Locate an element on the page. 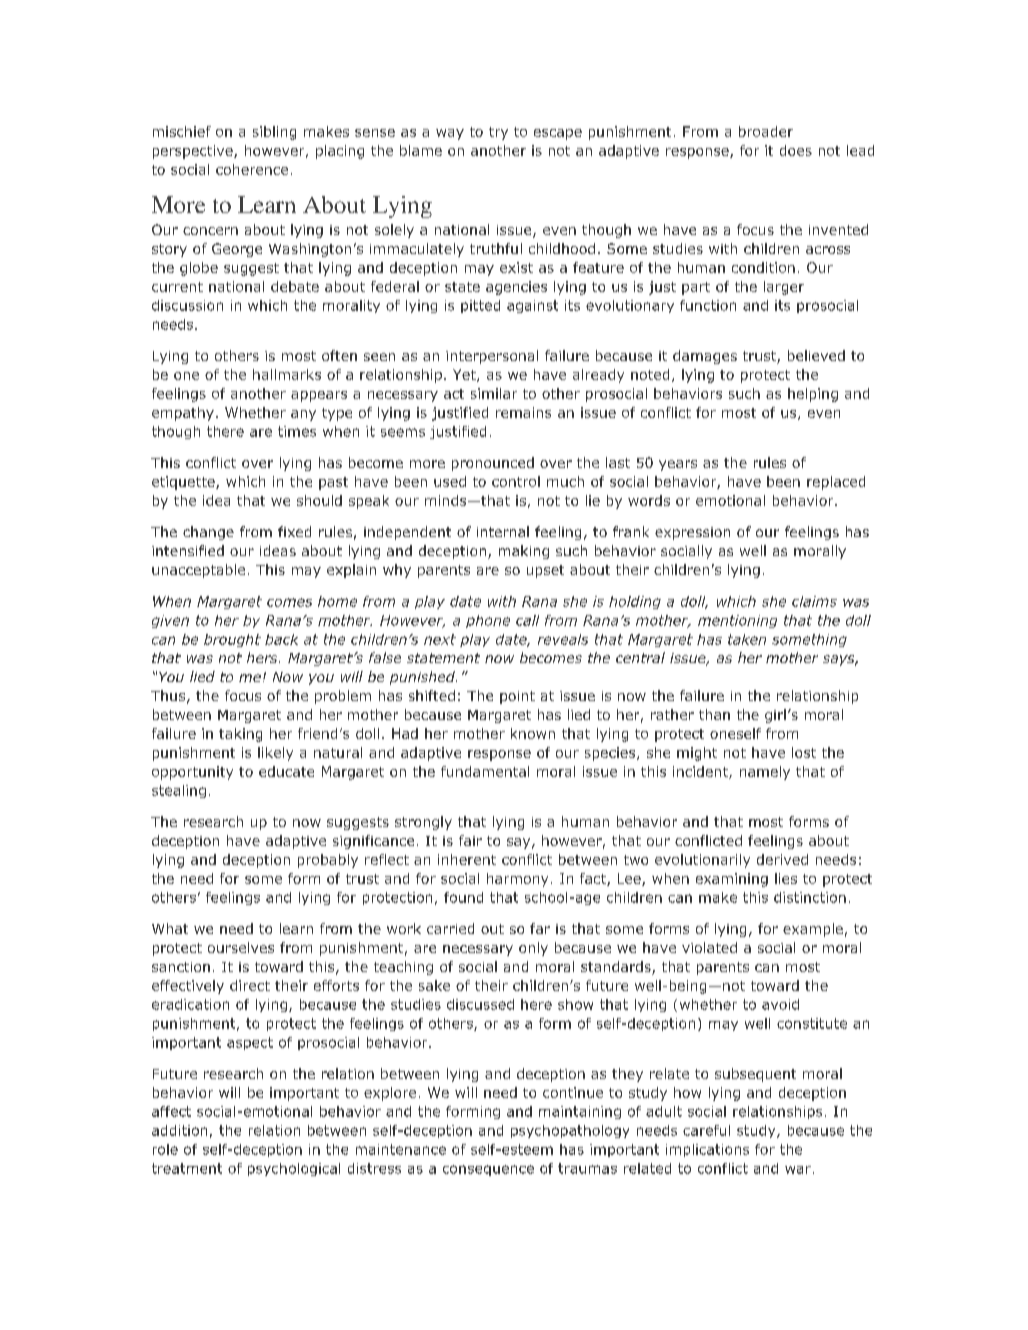 The image size is (1028, 1330). implications is located at coordinates (707, 1150).
